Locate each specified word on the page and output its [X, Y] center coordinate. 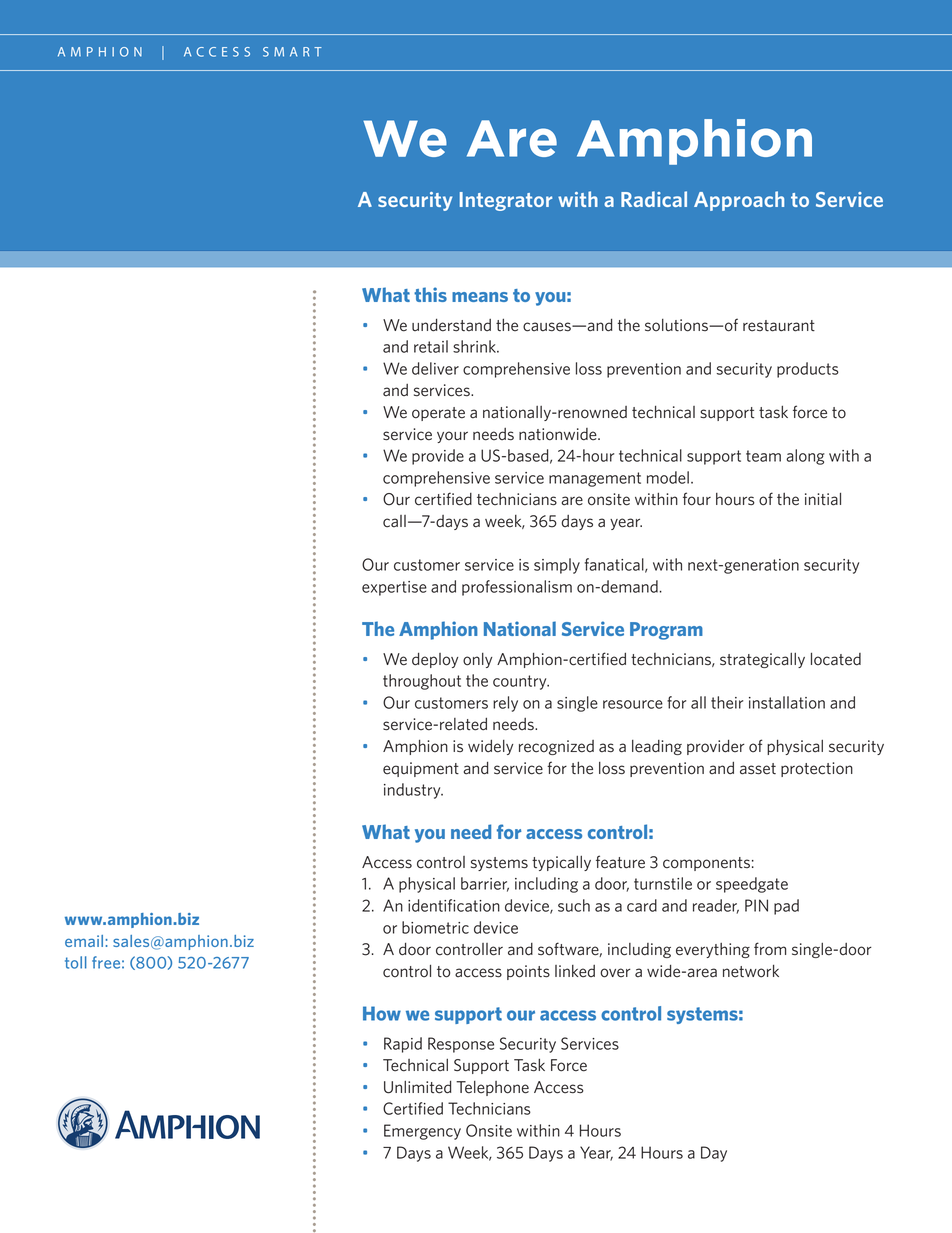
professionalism [517, 588]
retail [431, 346]
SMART [292, 52]
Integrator [506, 201]
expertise [394, 588]
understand [451, 325]
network [751, 971]
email [84, 941]
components [706, 864]
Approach [739, 201]
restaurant [779, 326]
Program [666, 631]
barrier [485, 884]
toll [76, 962]
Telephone [492, 1088]
